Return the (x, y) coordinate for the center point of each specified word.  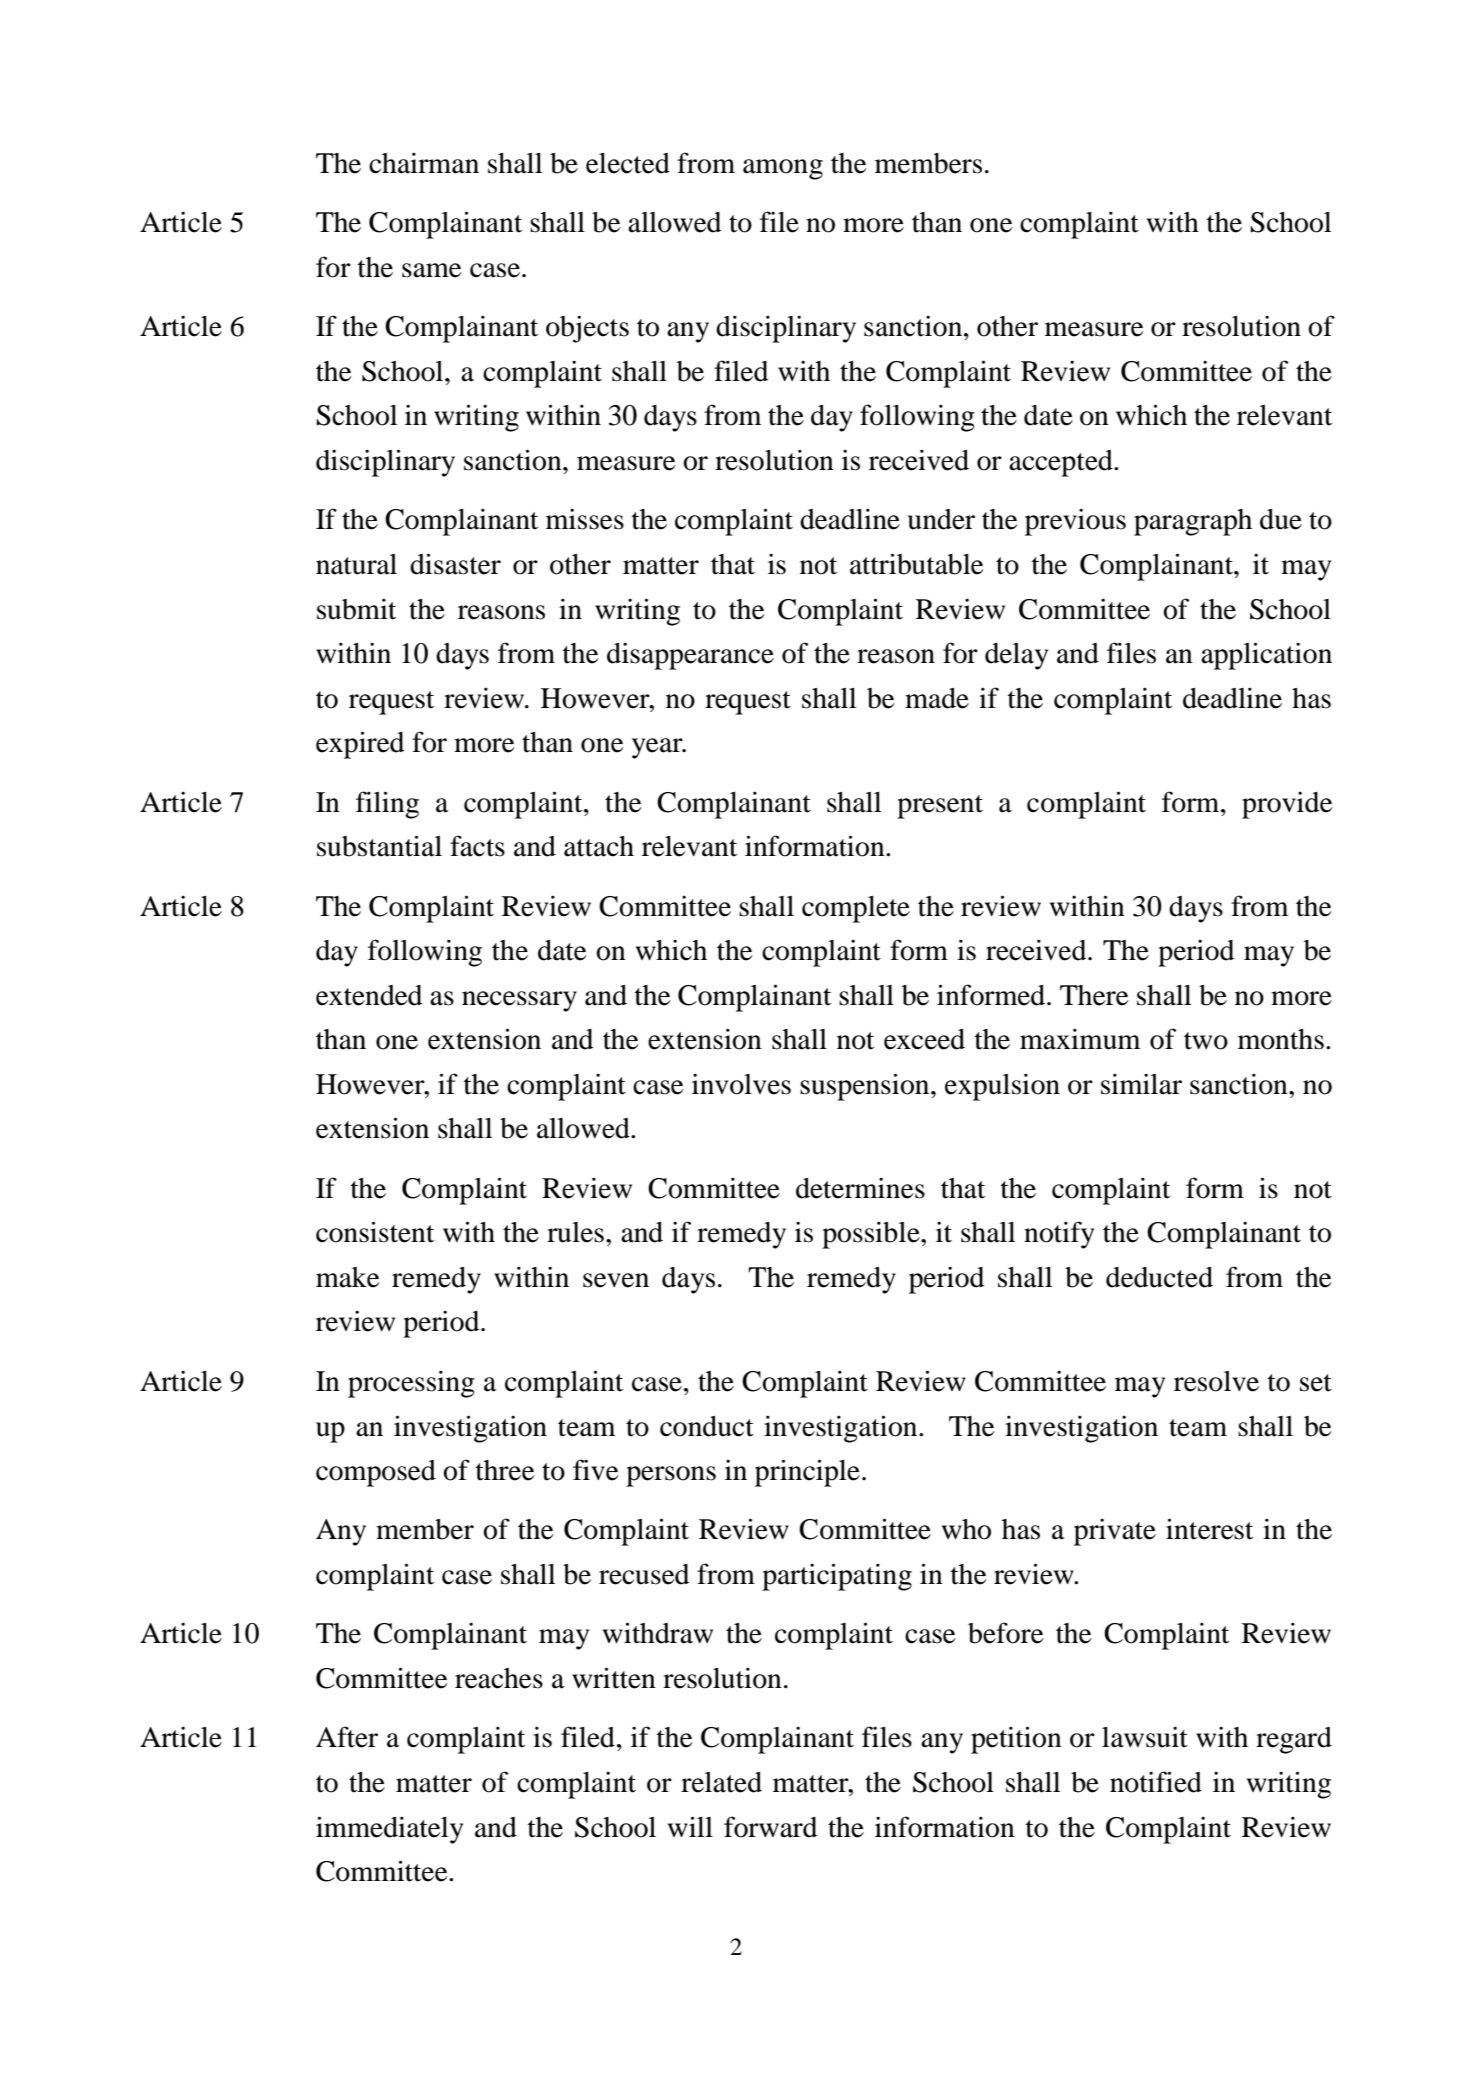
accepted (1062, 463)
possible (872, 1235)
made (937, 698)
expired (360, 745)
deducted (1159, 1277)
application (1266, 656)
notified (1156, 1782)
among (783, 169)
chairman (424, 163)
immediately (389, 1830)
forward (770, 1827)
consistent (375, 1232)
